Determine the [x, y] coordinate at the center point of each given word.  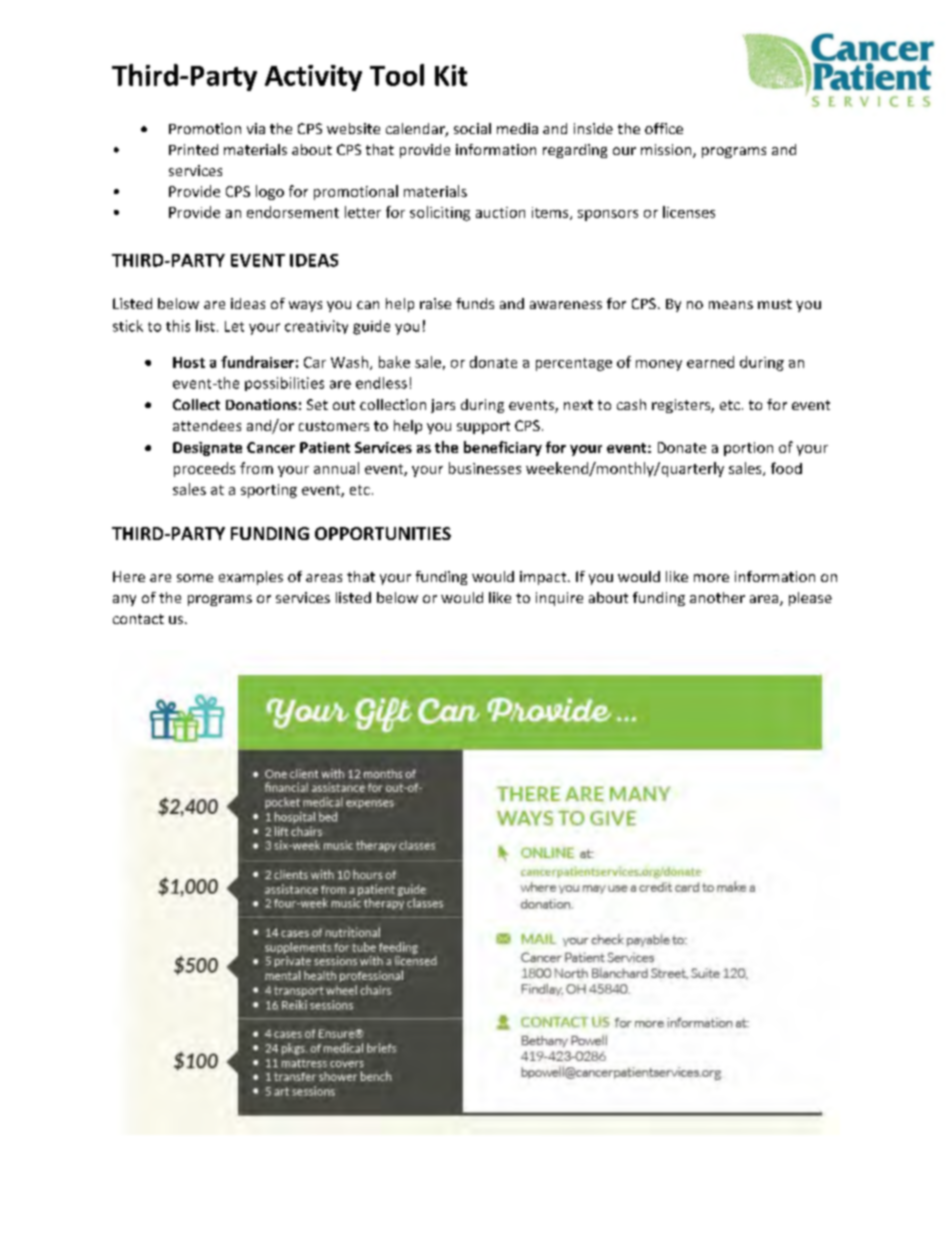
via [256, 128]
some [195, 578]
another [717, 597]
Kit [451, 75]
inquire [559, 599]
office [664, 128]
